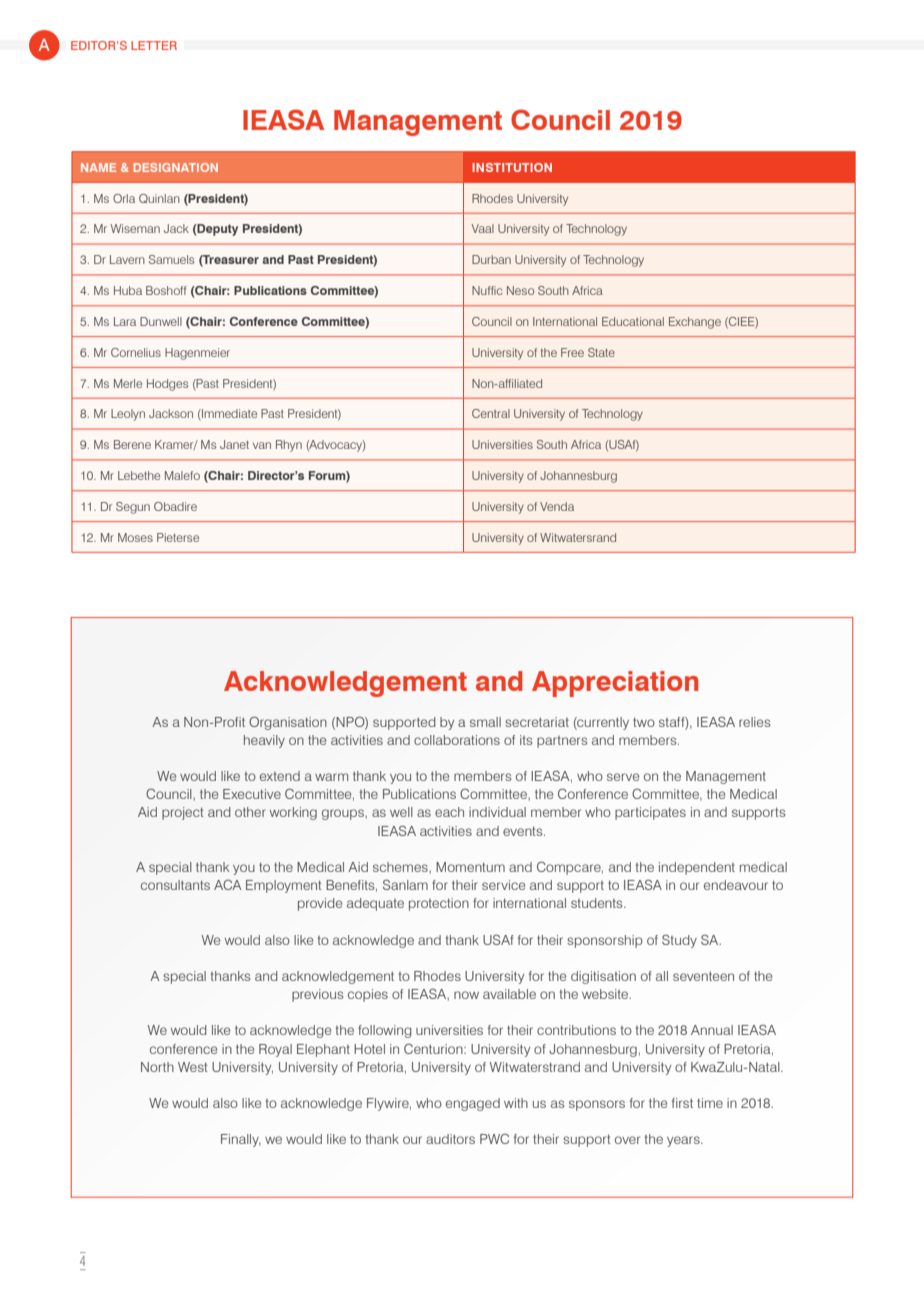  Describe the element at coordinates (483, 228) in the screenshot. I see `Vaal` at that location.
